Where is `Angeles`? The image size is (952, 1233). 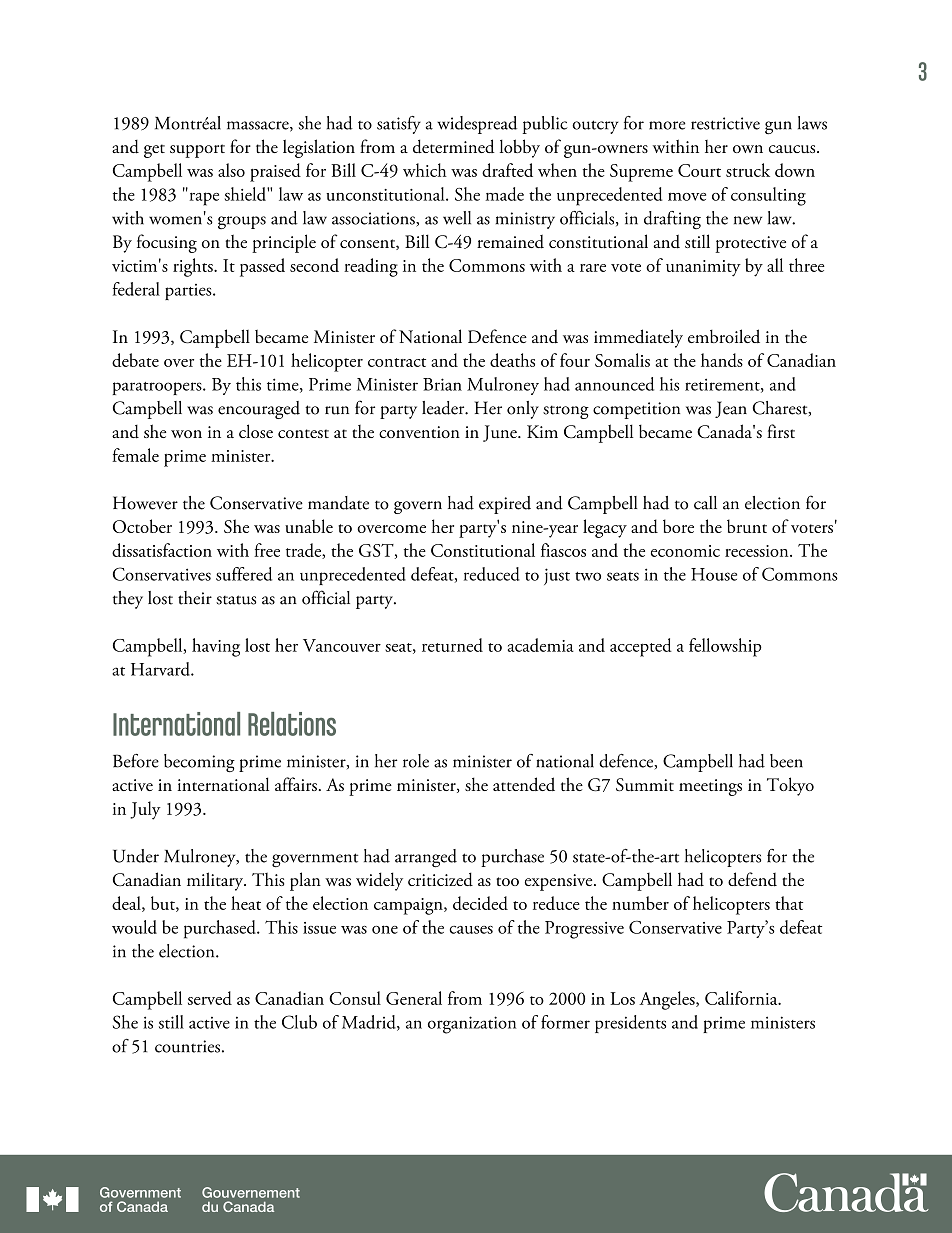
Angeles is located at coordinates (668, 1000).
